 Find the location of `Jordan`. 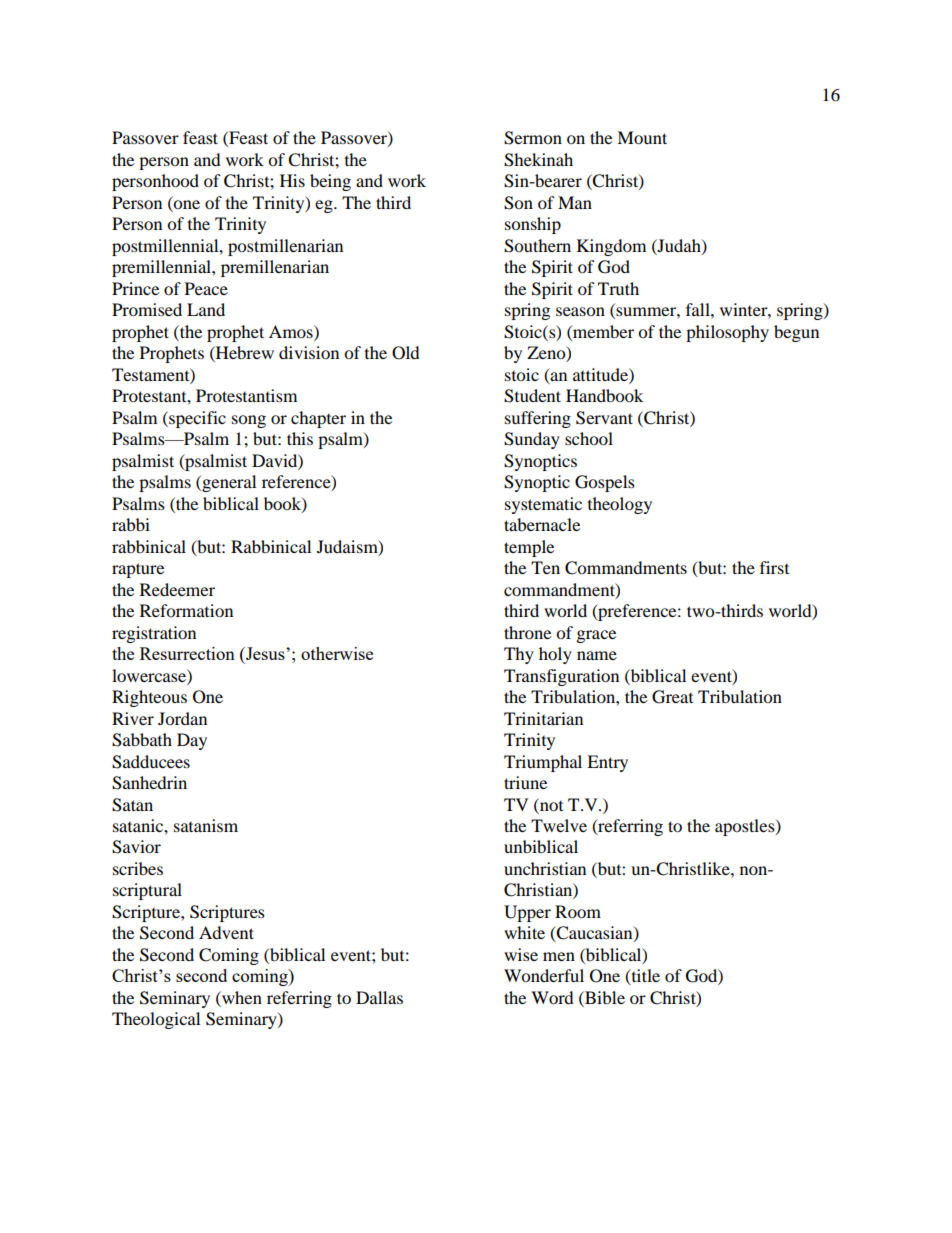

Jordan is located at coordinates (182, 718).
